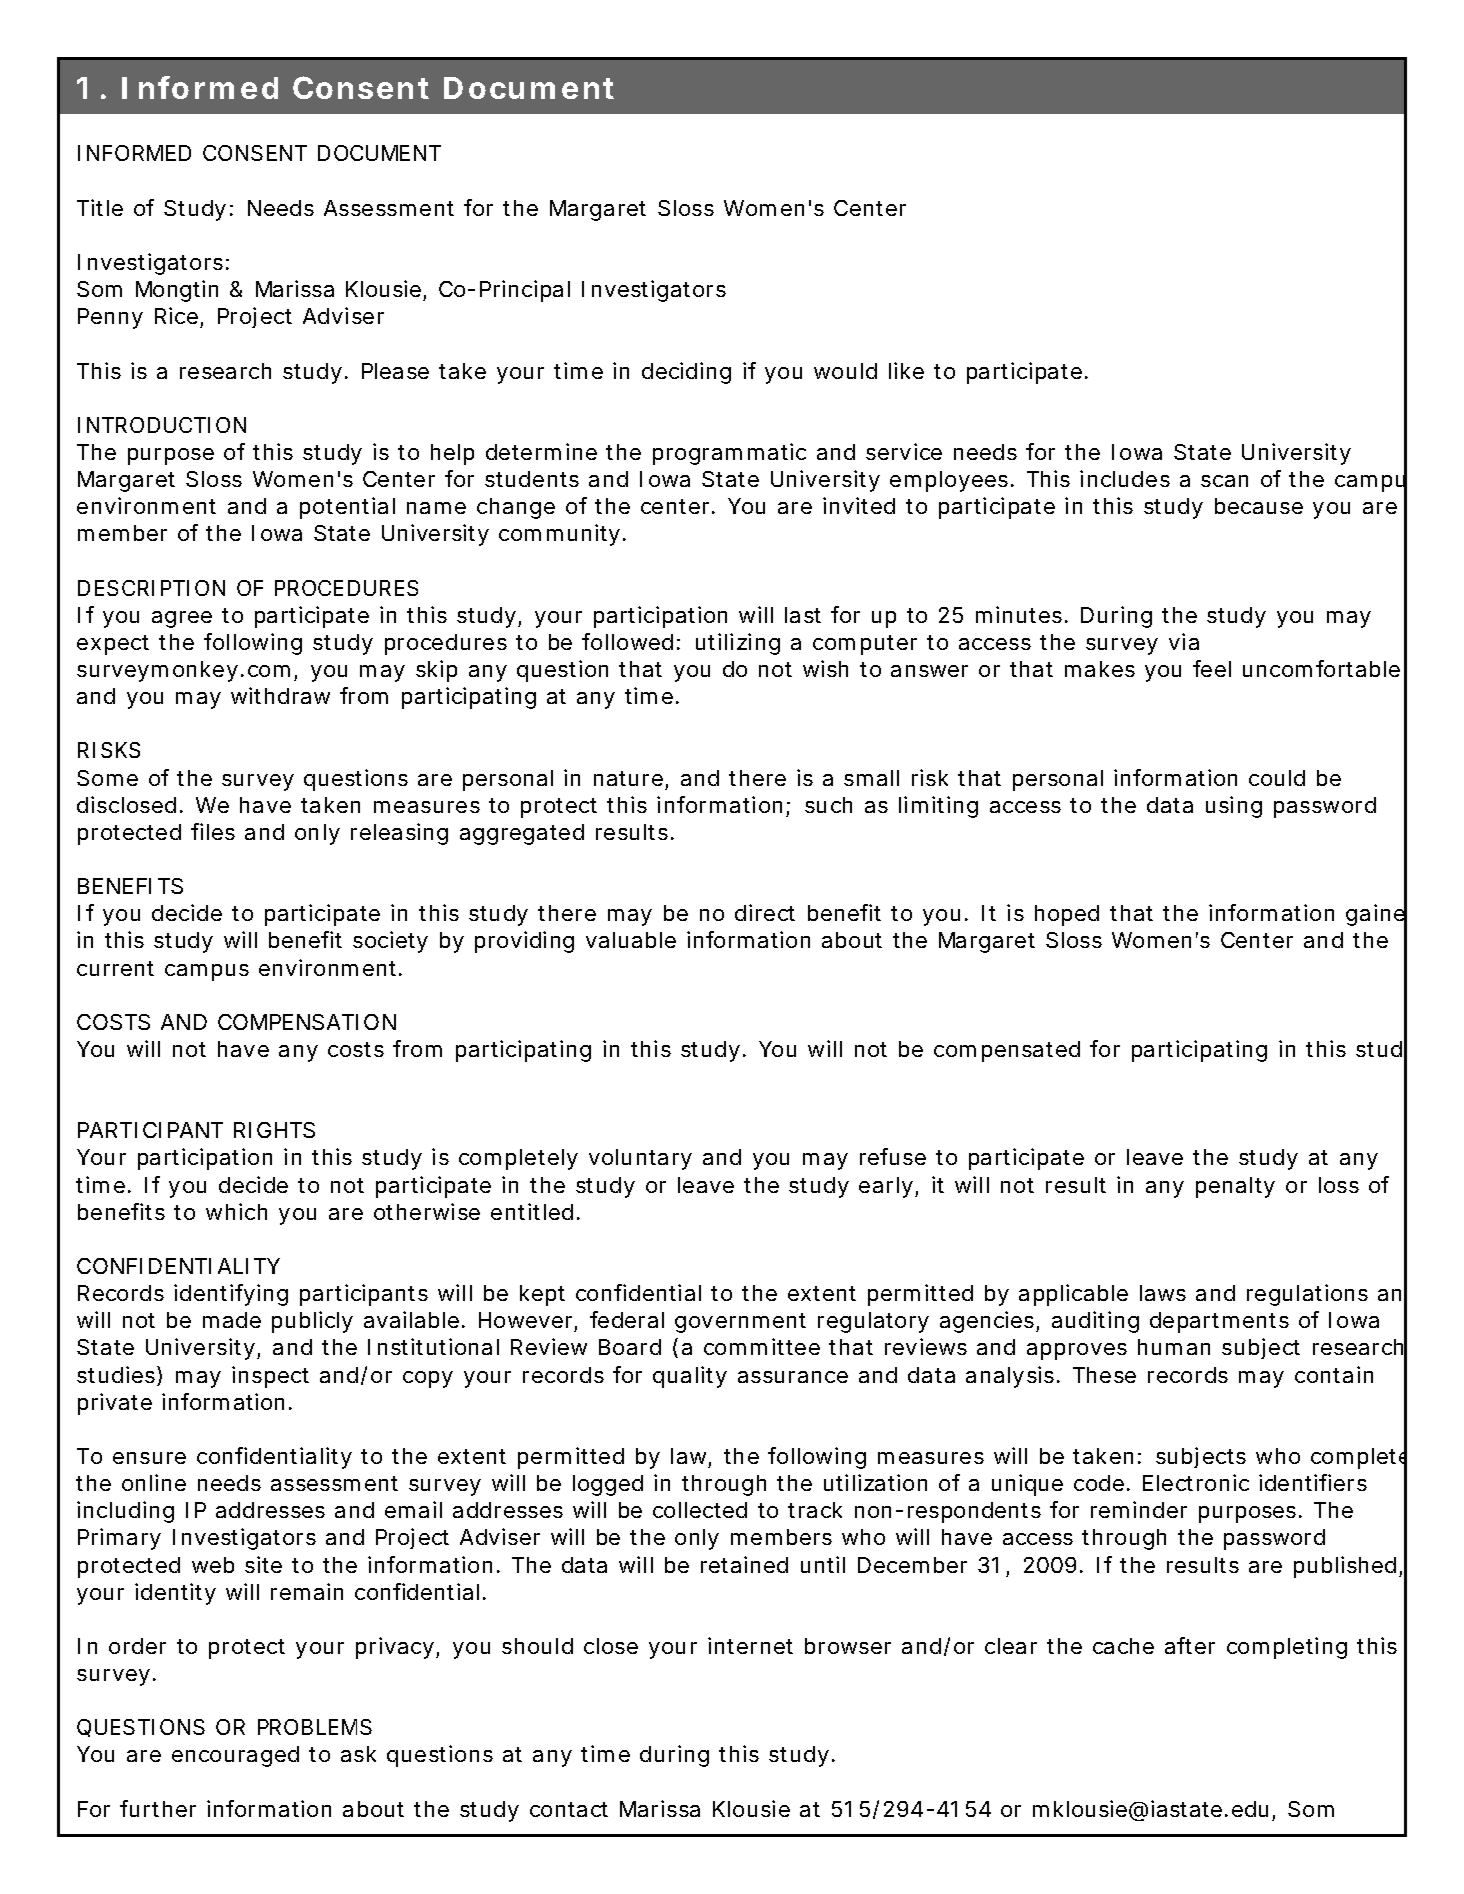 Image resolution: width=1464 pixels, height=1894 pixels. What do you see at coordinates (176, 315) in the page?
I see `Rice` at bounding box center [176, 315].
